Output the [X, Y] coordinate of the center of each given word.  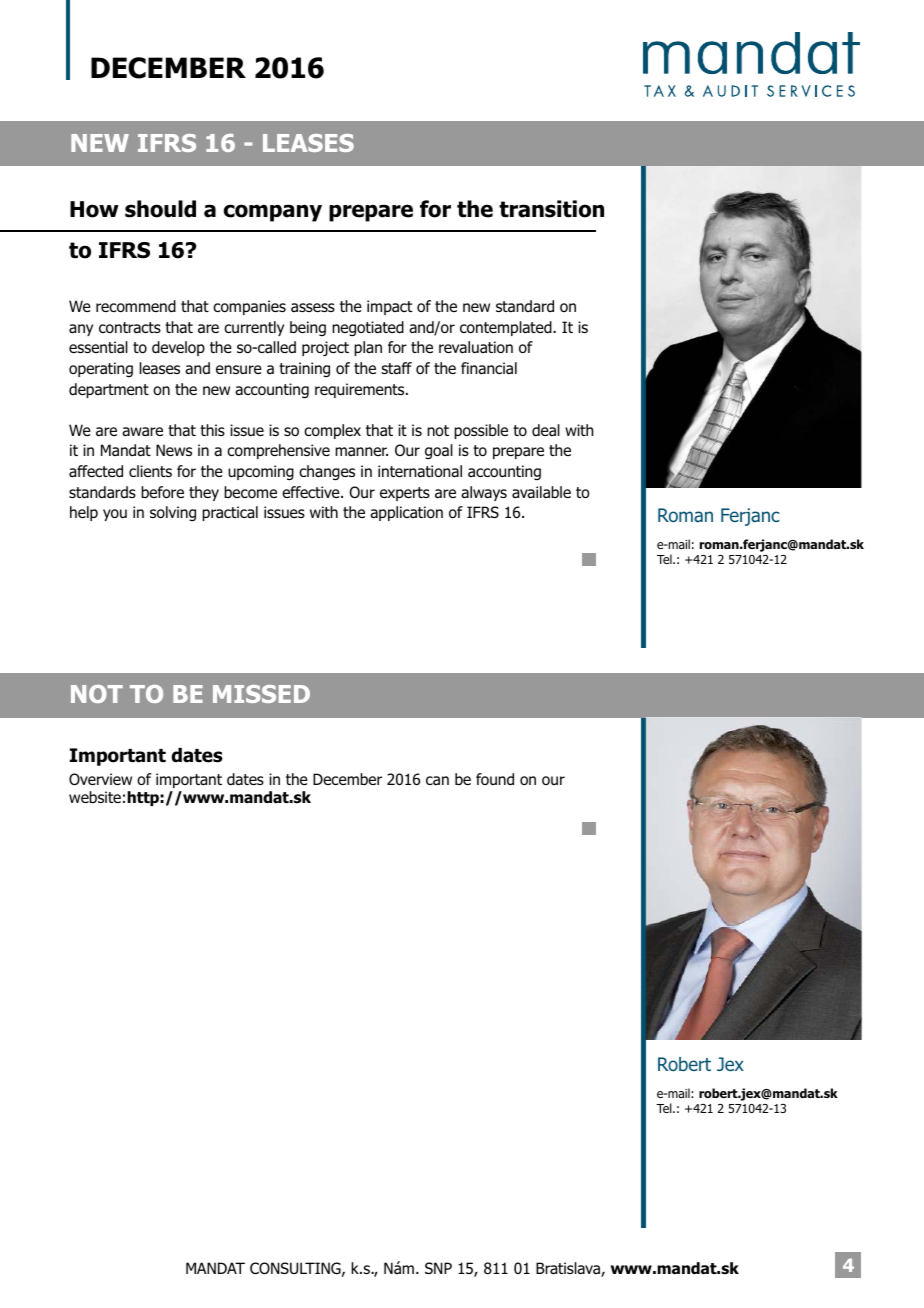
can [437, 780]
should [160, 209]
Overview [100, 779]
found [495, 779]
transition [551, 209]
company [273, 213]
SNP [438, 1268]
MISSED [261, 694]
